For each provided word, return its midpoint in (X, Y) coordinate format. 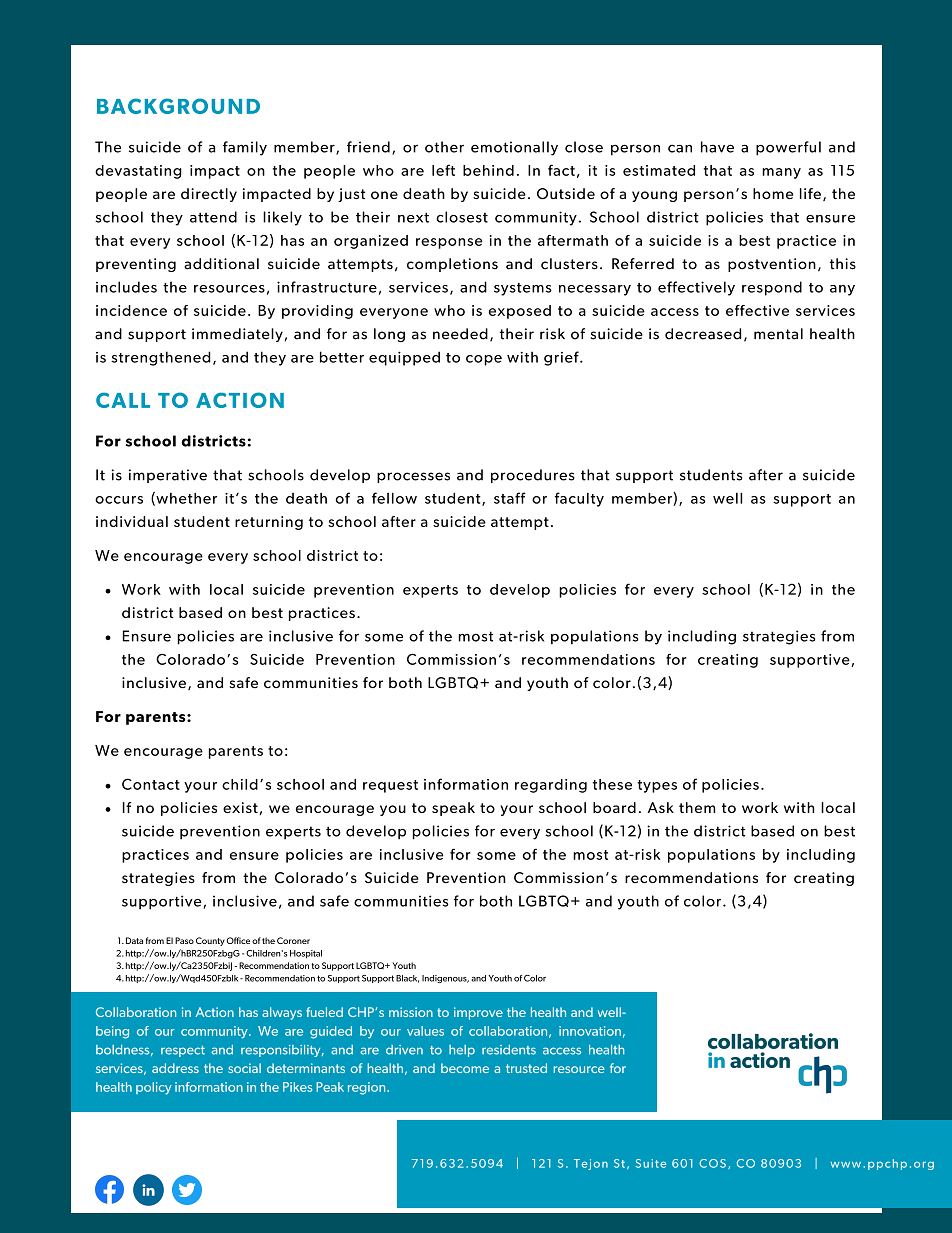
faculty (579, 499)
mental (778, 334)
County (210, 941)
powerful (788, 148)
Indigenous (445, 979)
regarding (551, 786)
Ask (661, 807)
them (697, 807)
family (245, 148)
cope (484, 360)
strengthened (161, 358)
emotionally (514, 148)
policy (154, 1088)
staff (510, 498)
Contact (151, 784)
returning (269, 523)
